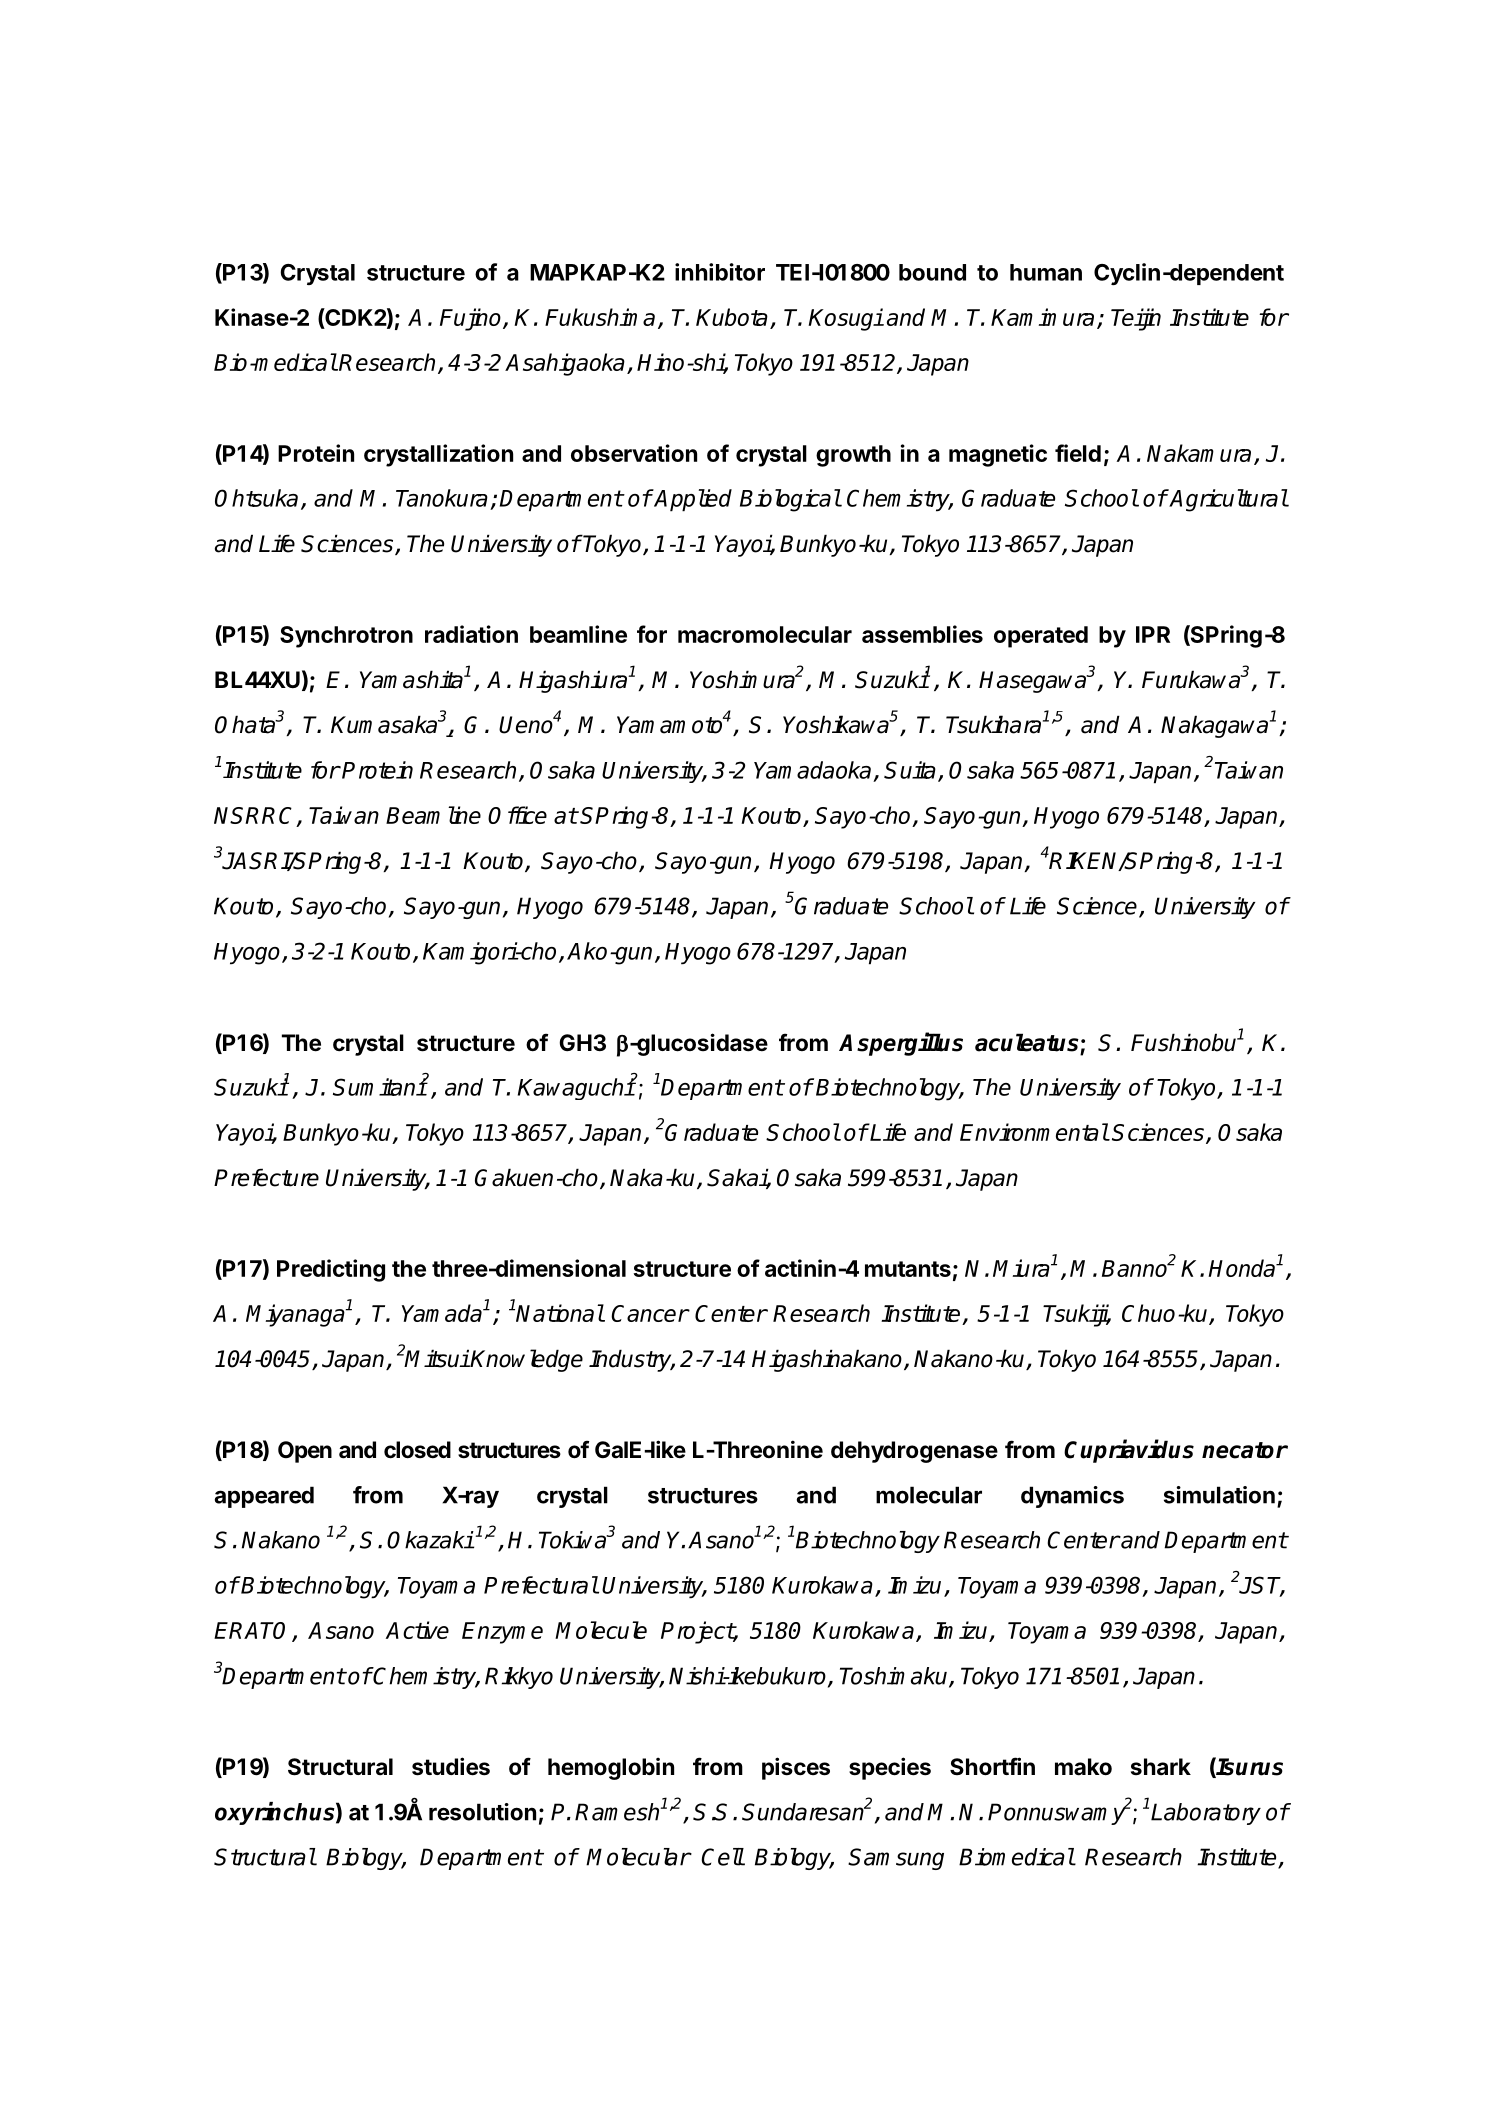  Describe the element at coordinates (266, 1177) in the screenshot. I see `Prefecture` at that location.
